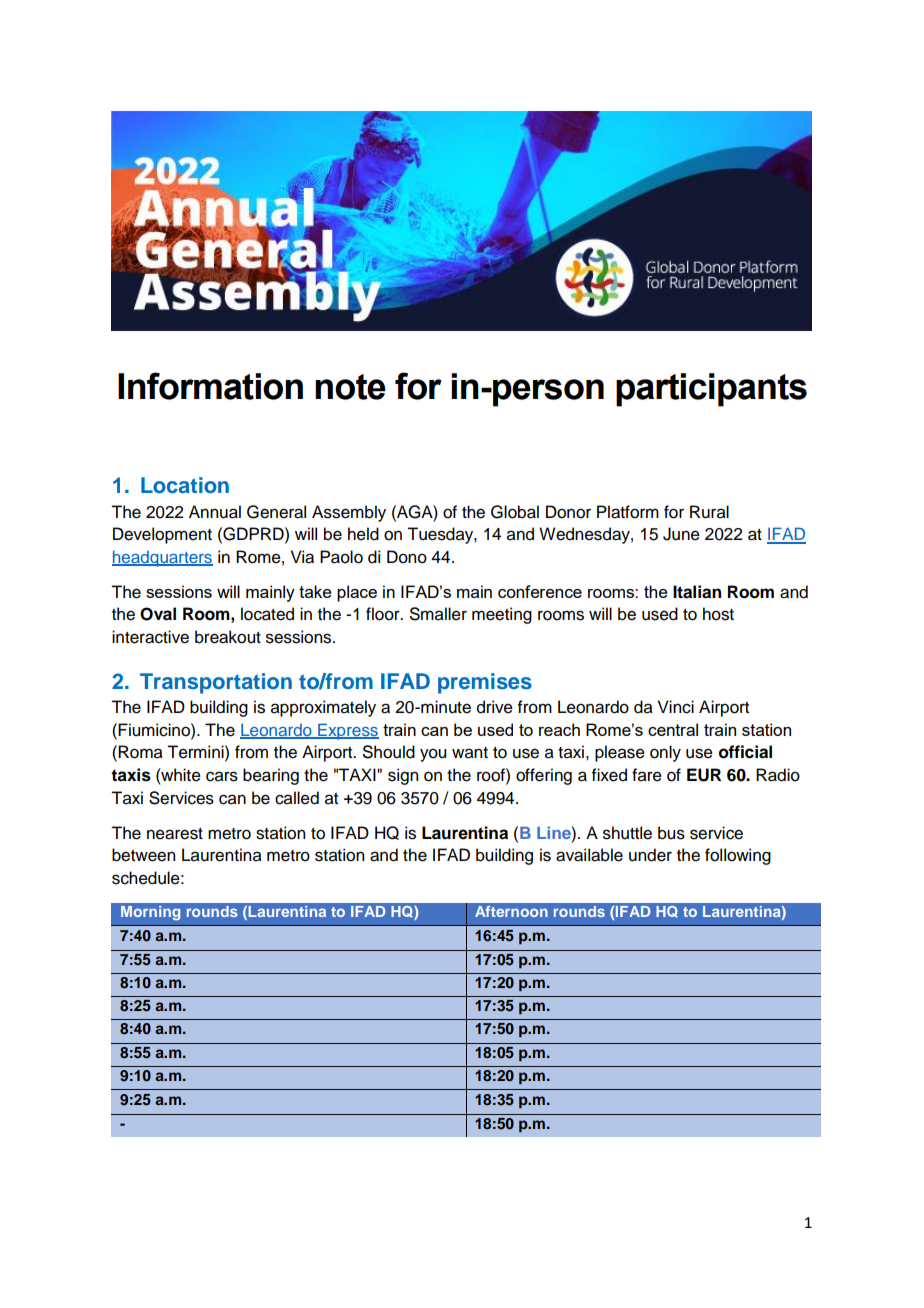 Image resolution: width=924 pixels, height=1308 pixels. What do you see at coordinates (738, 856) in the screenshot?
I see `following` at bounding box center [738, 856].
